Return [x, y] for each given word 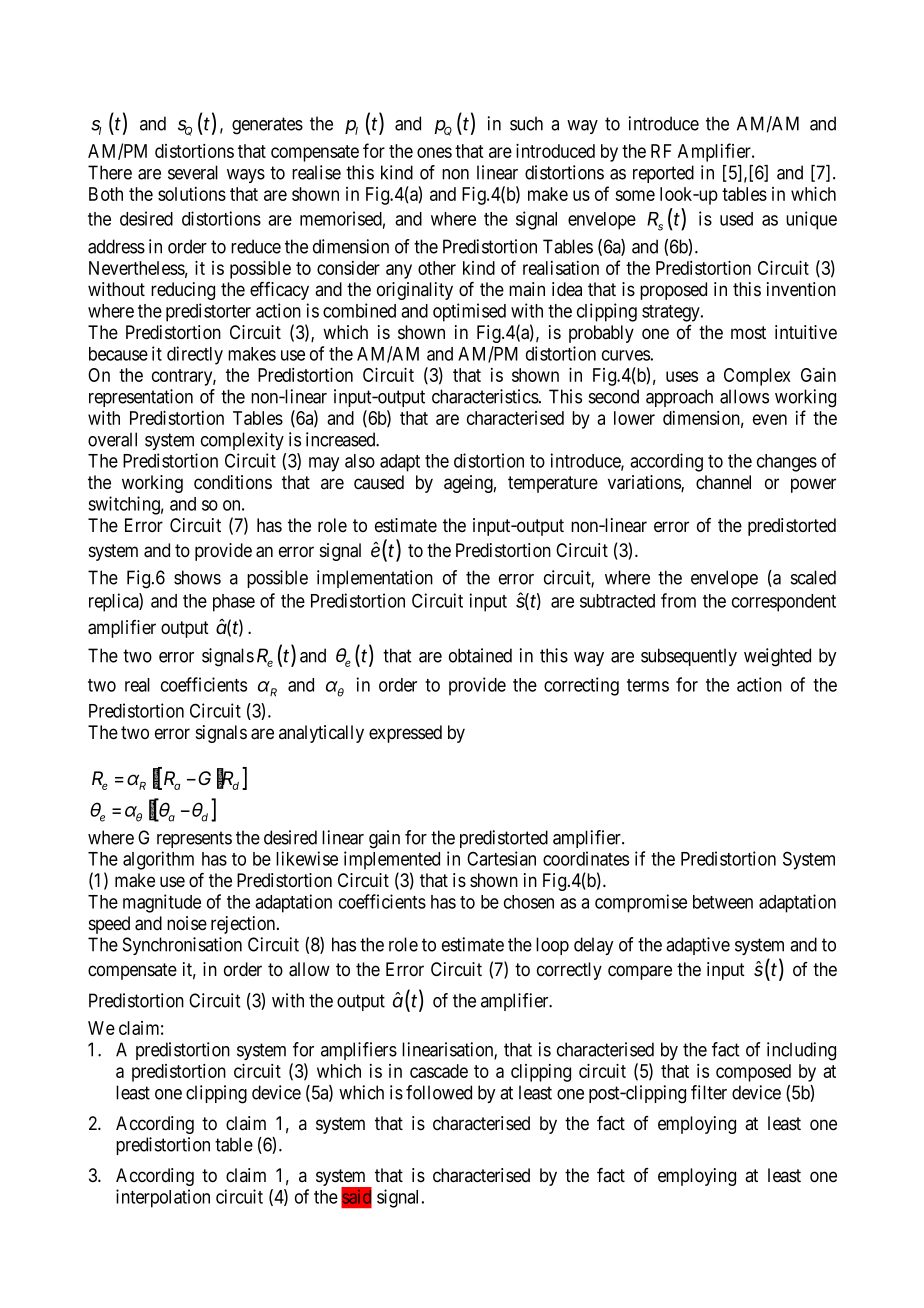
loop [552, 946]
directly [195, 355]
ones [434, 152]
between [723, 902]
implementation [375, 579]
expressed [405, 734]
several [193, 172]
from [678, 600]
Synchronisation [182, 946]
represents [194, 839]
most [748, 333]
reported [663, 174]
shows [197, 577]
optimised [469, 312]
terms [648, 685]
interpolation [163, 1198]
